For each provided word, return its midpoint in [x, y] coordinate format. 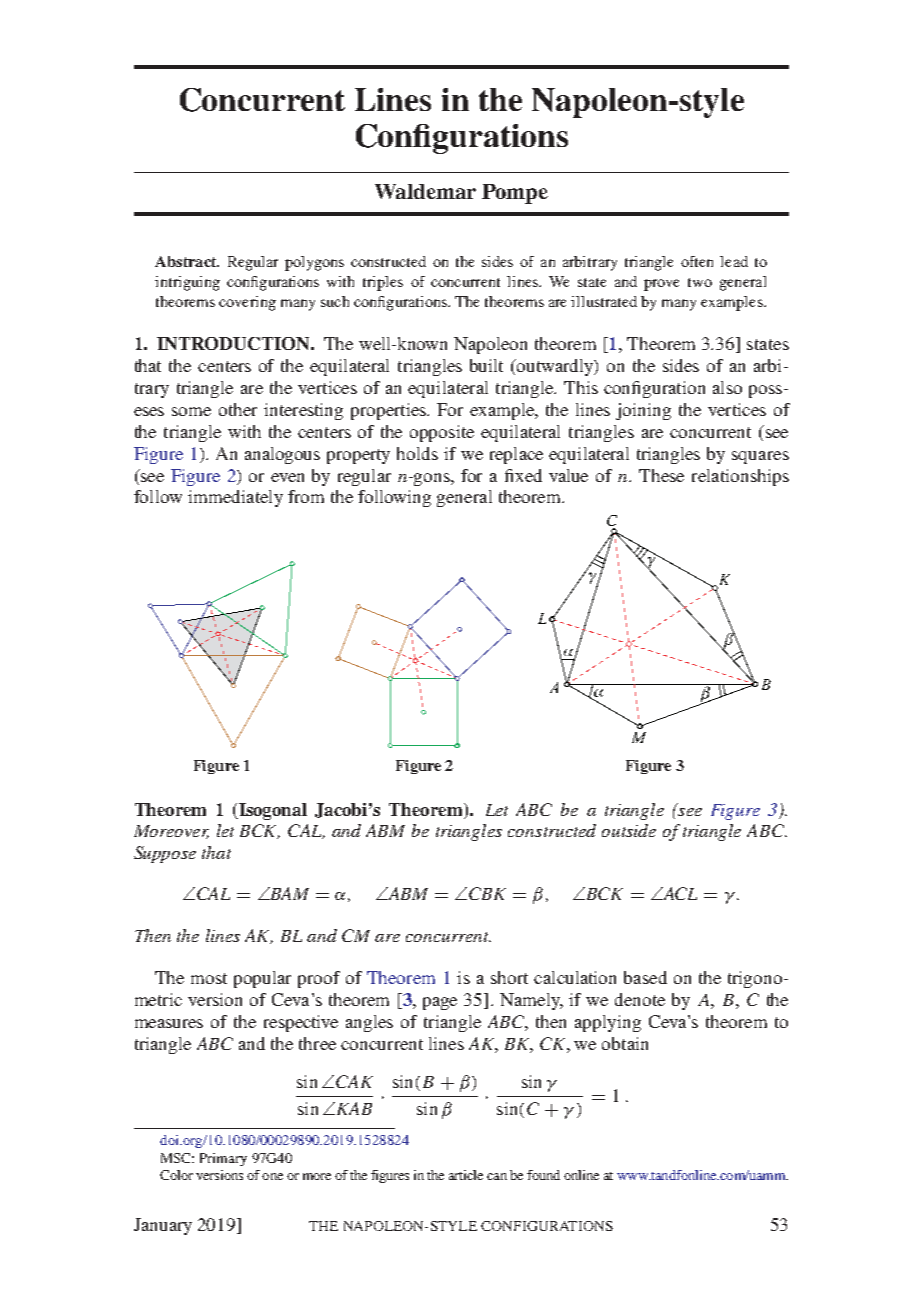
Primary [223, 1159]
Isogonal [272, 811]
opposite [442, 433]
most [209, 978]
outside [629, 830]
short [509, 977]
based [645, 977]
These [661, 475]
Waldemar [425, 191]
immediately [235, 498]
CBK [487, 893]
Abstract [187, 261]
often [697, 261]
